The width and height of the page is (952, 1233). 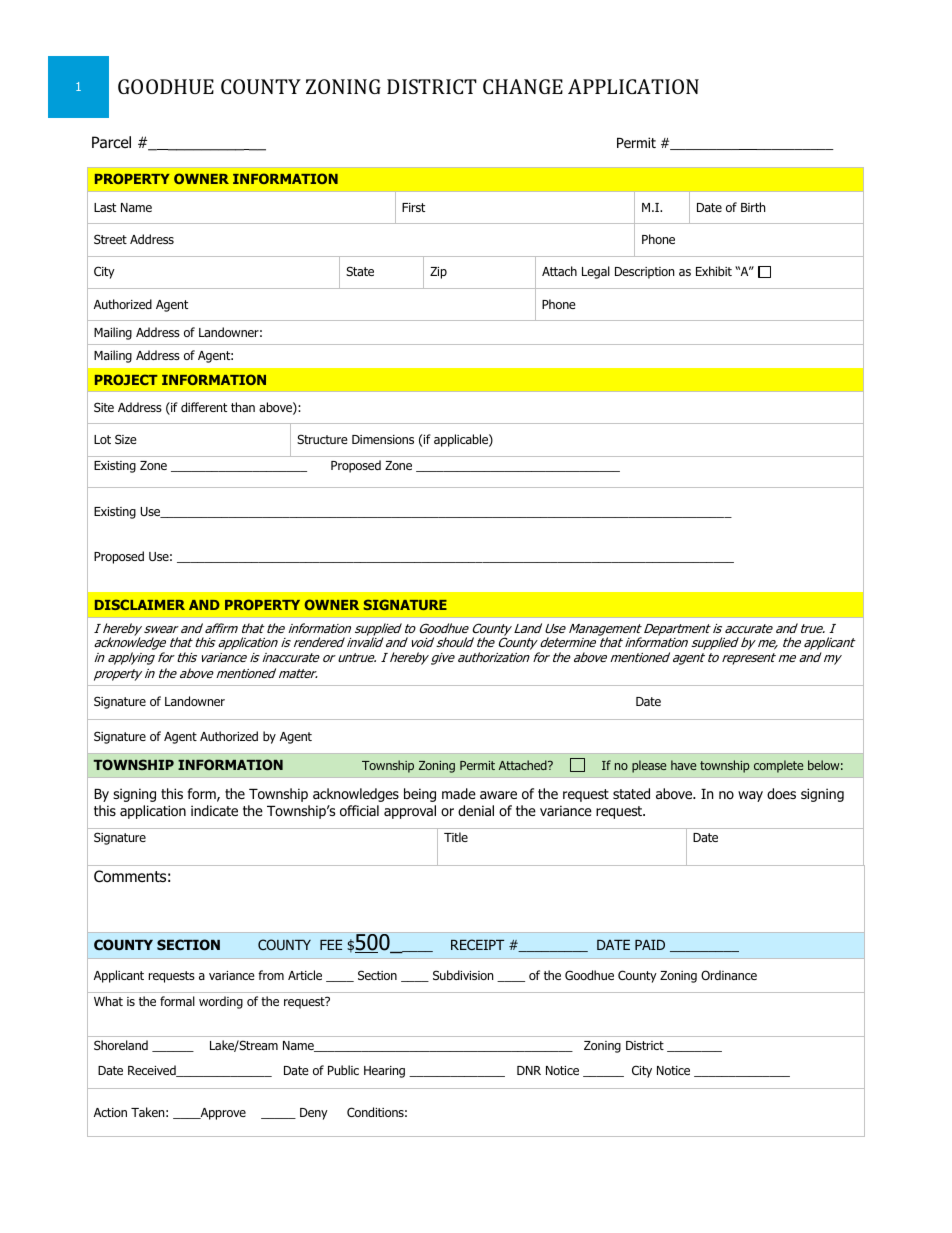 What do you see at coordinates (111, 142) in the page?
I see `Parcel` at bounding box center [111, 142].
